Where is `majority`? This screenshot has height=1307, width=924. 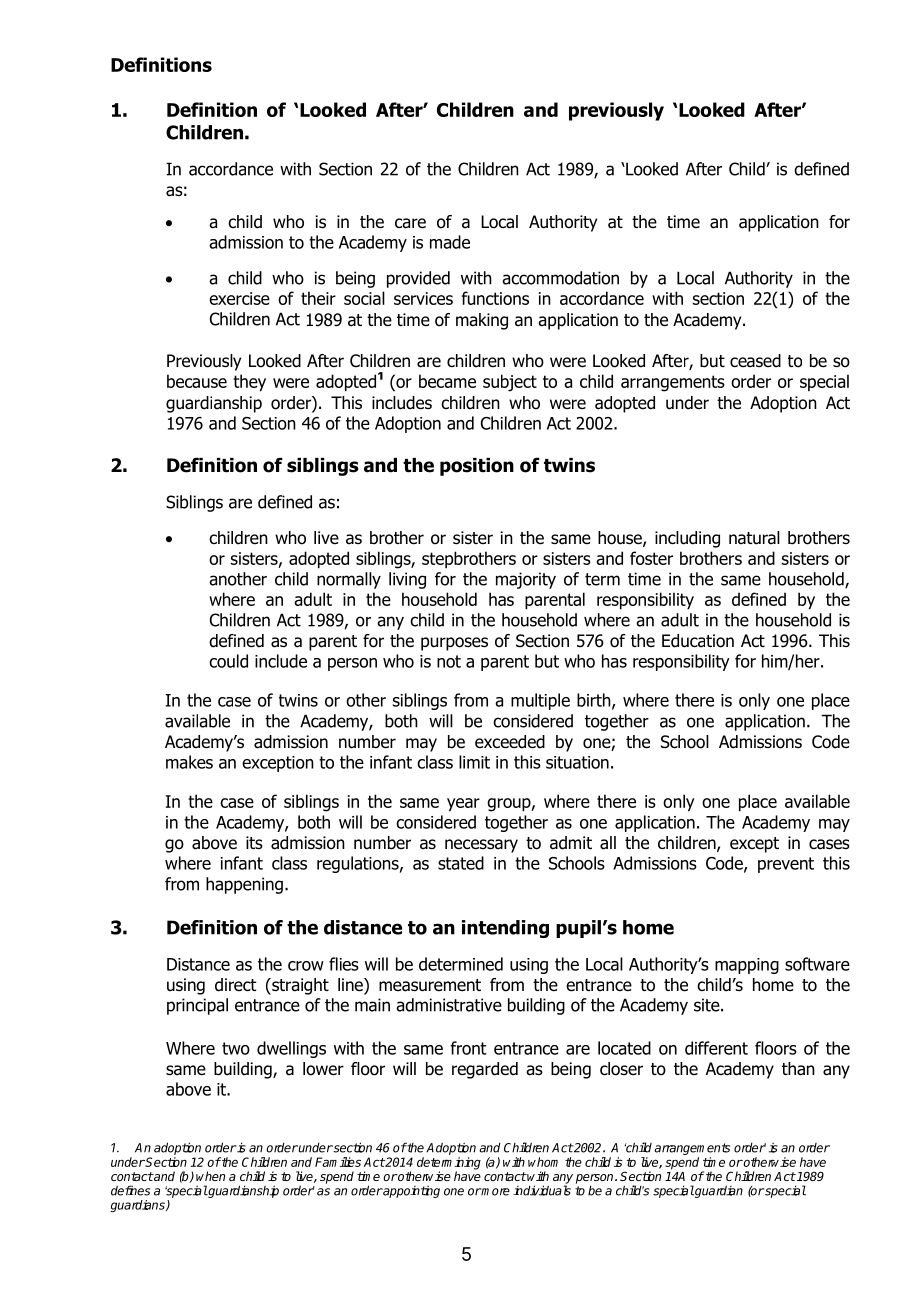
majority is located at coordinates (526, 580).
